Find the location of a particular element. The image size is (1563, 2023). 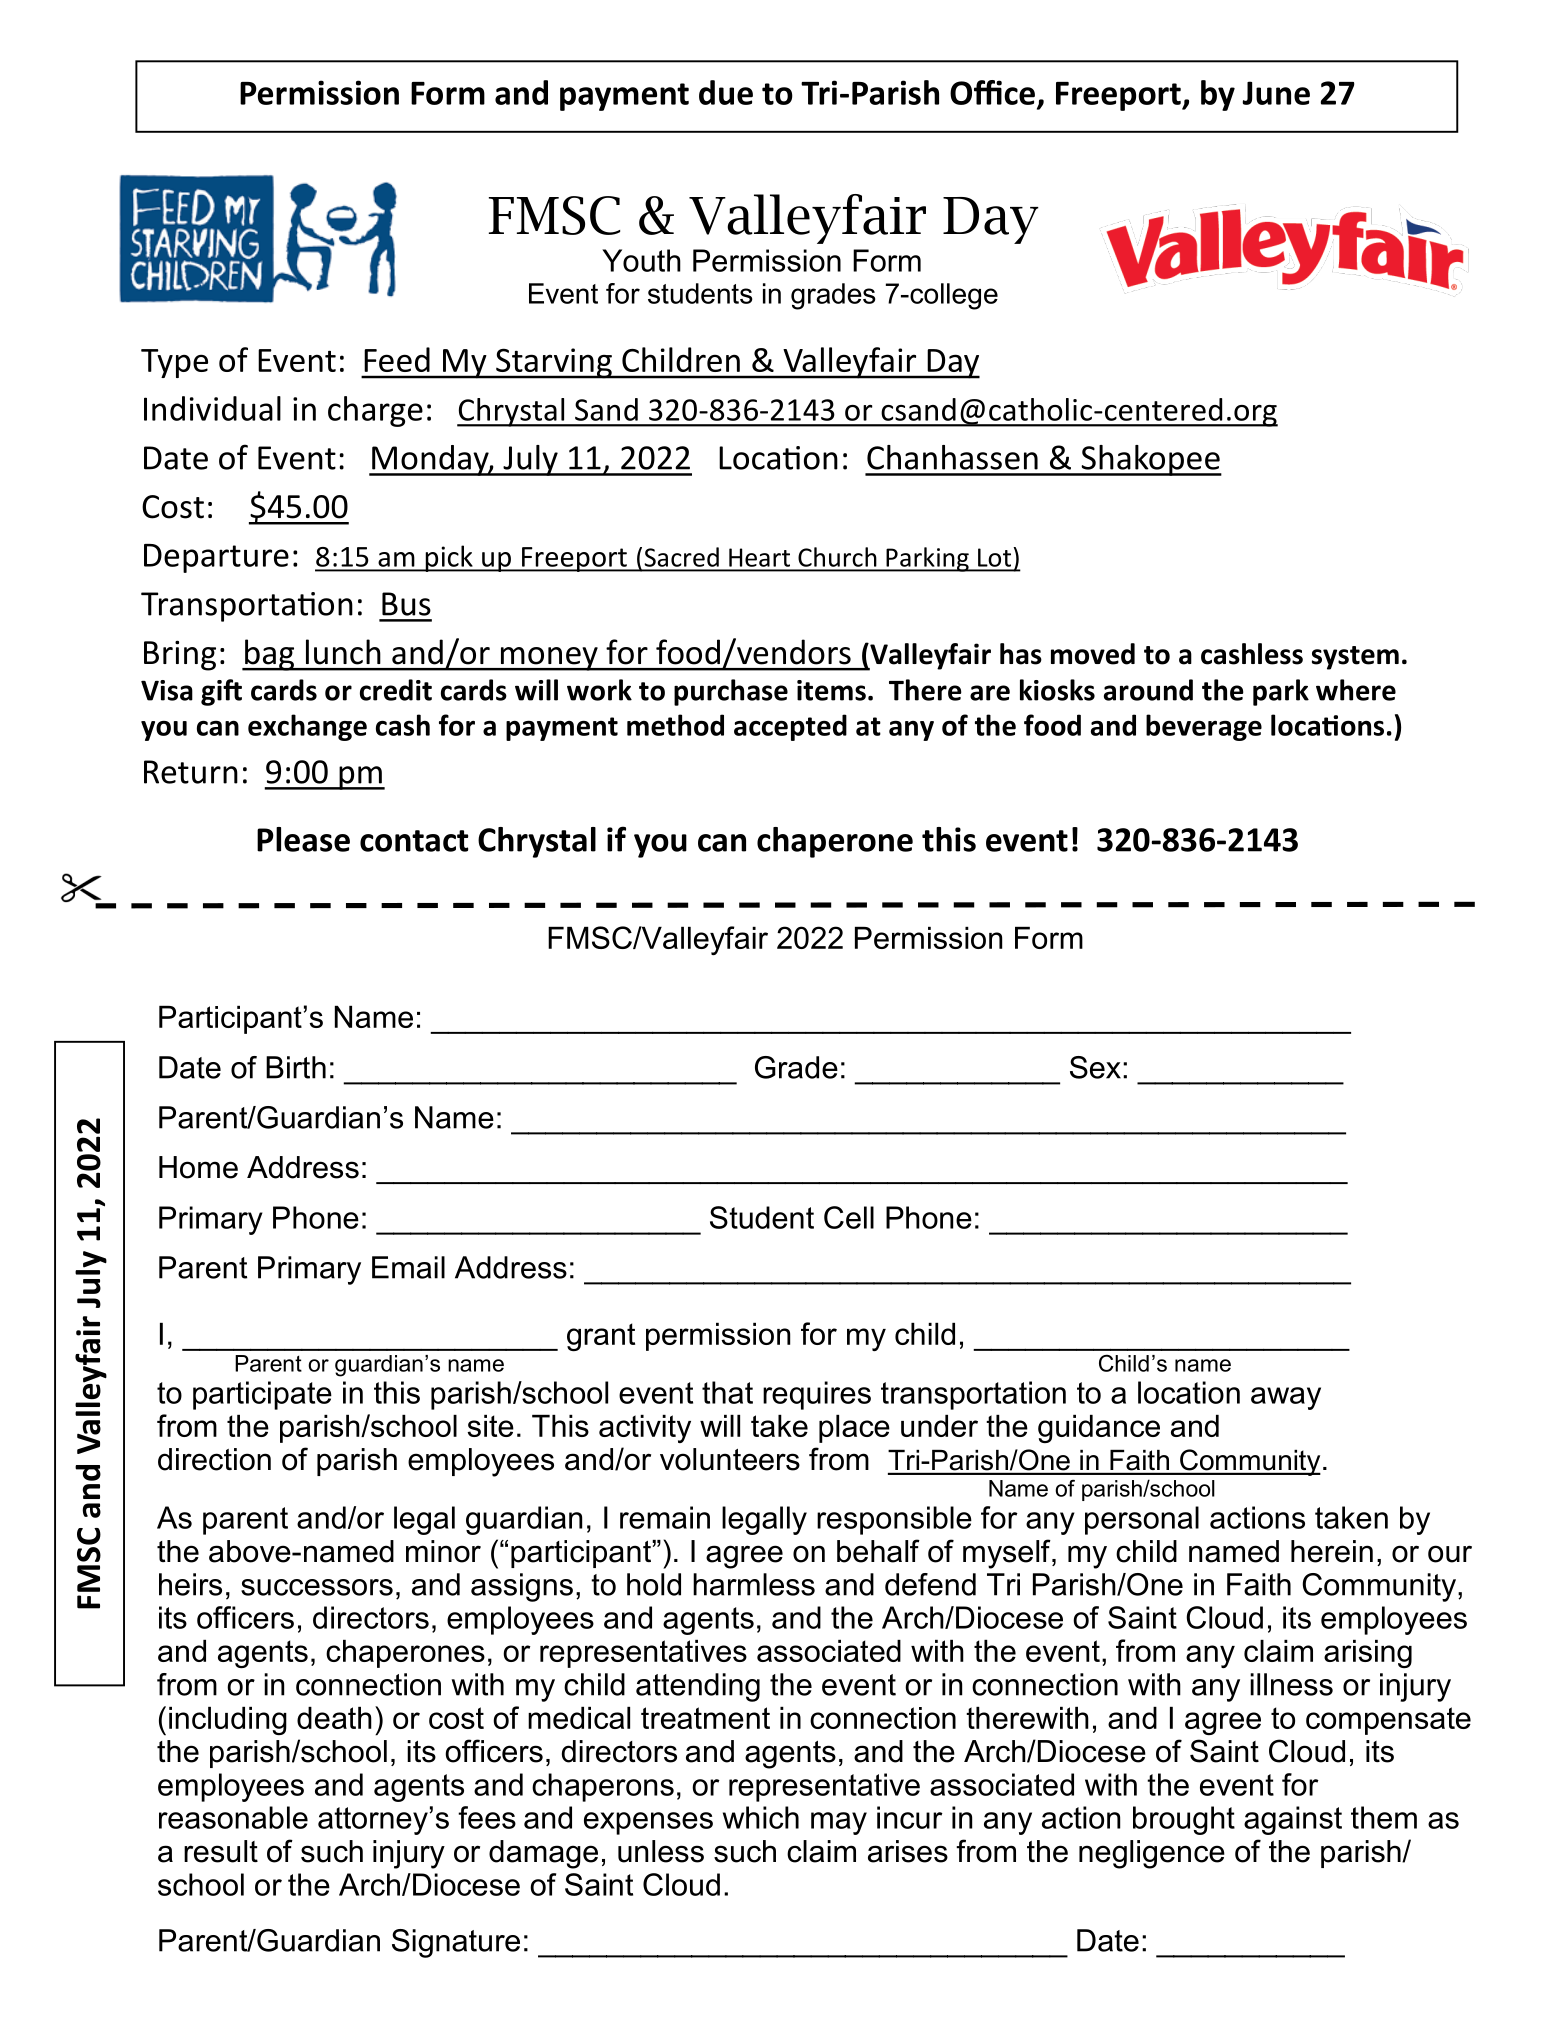

may is located at coordinates (839, 1823).
